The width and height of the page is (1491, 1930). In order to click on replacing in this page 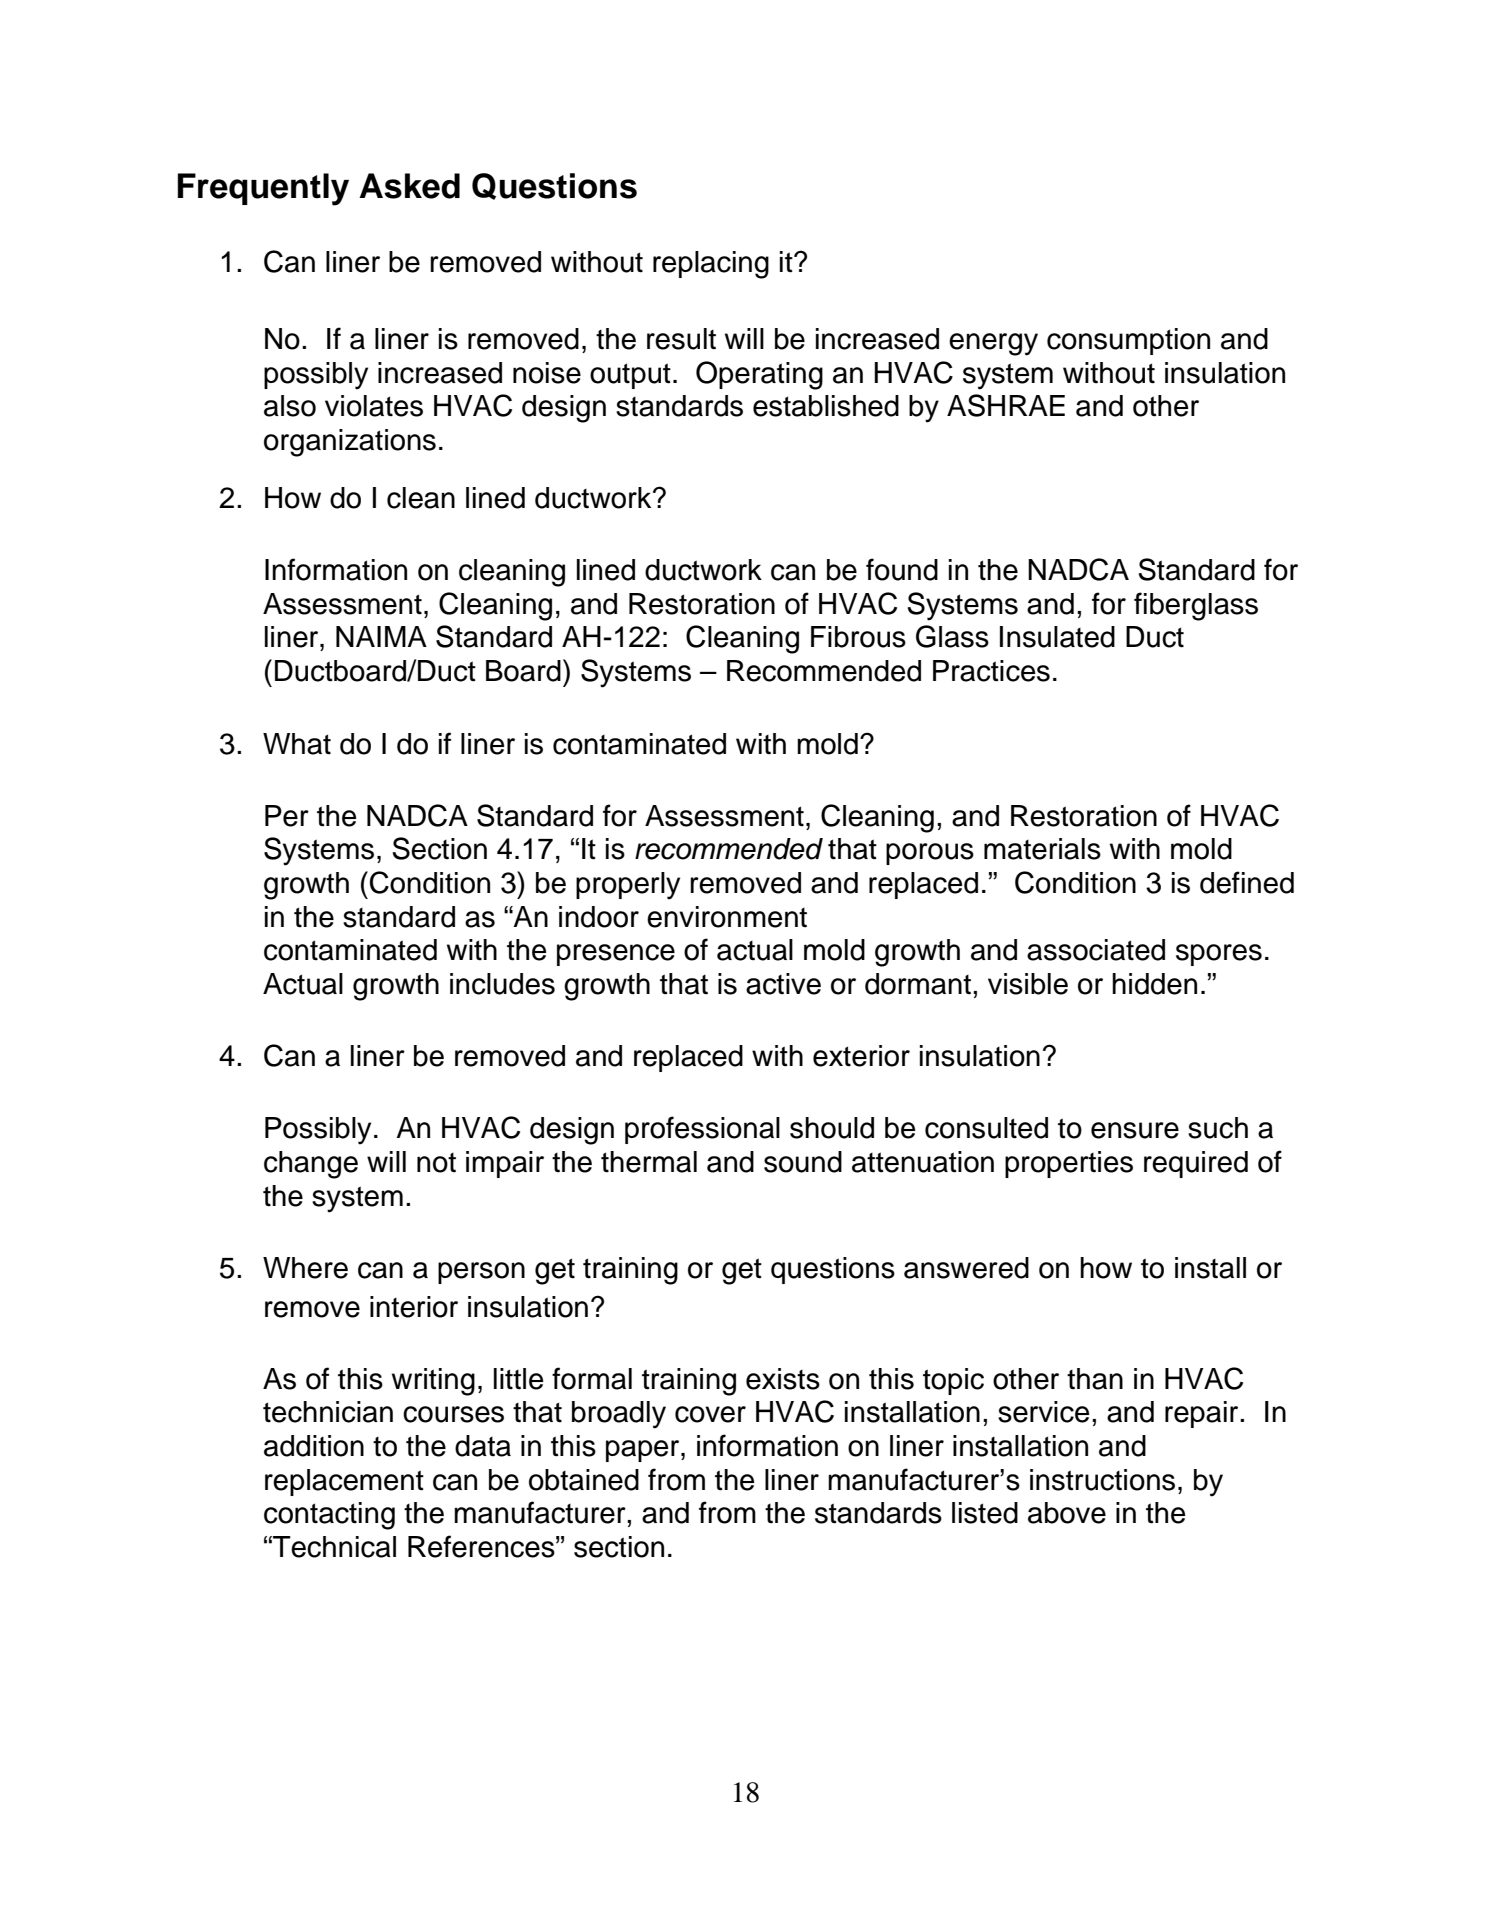, I will do `click(711, 265)`.
